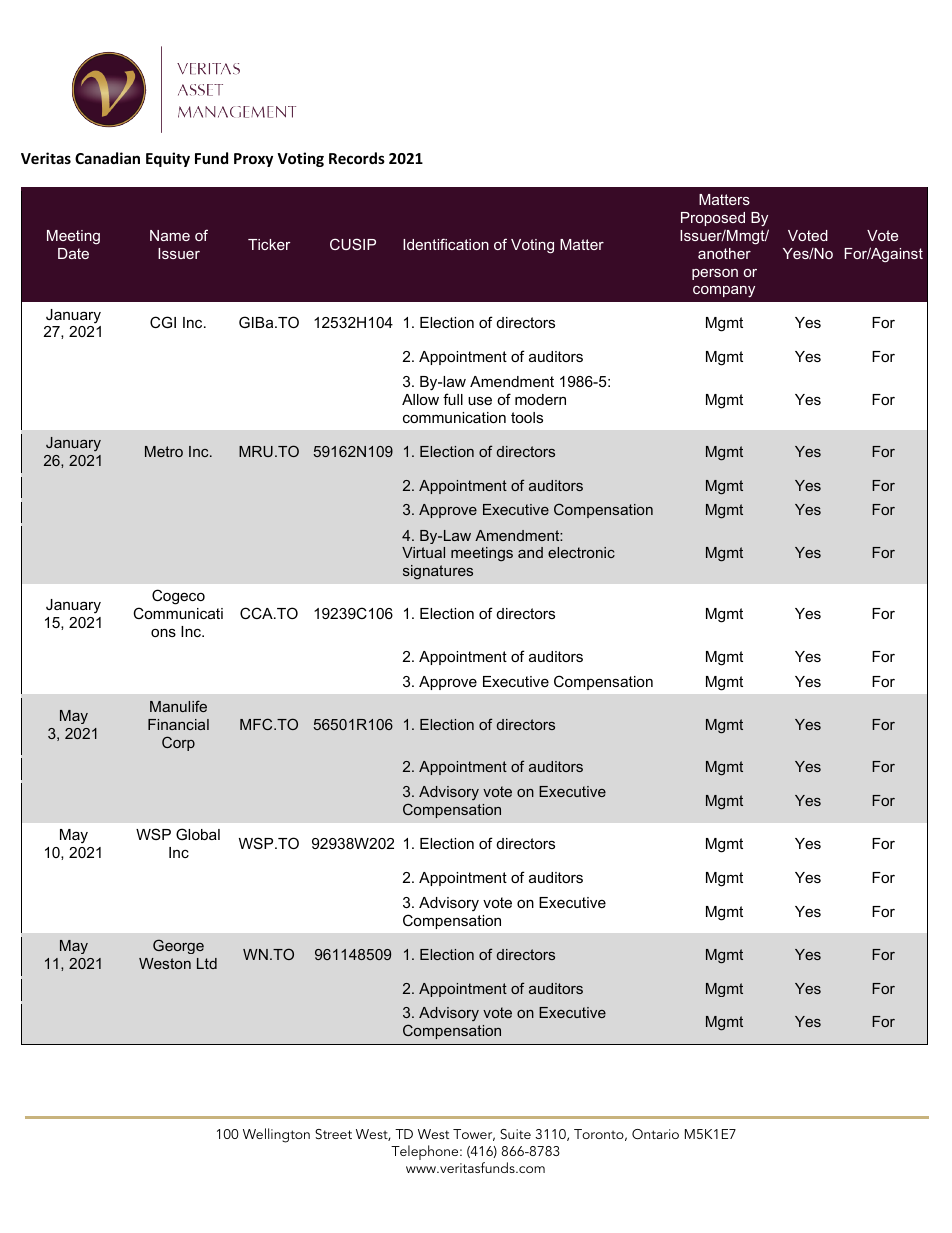 This document has width=952, height=1233. I want to click on Records, so click(357, 158).
